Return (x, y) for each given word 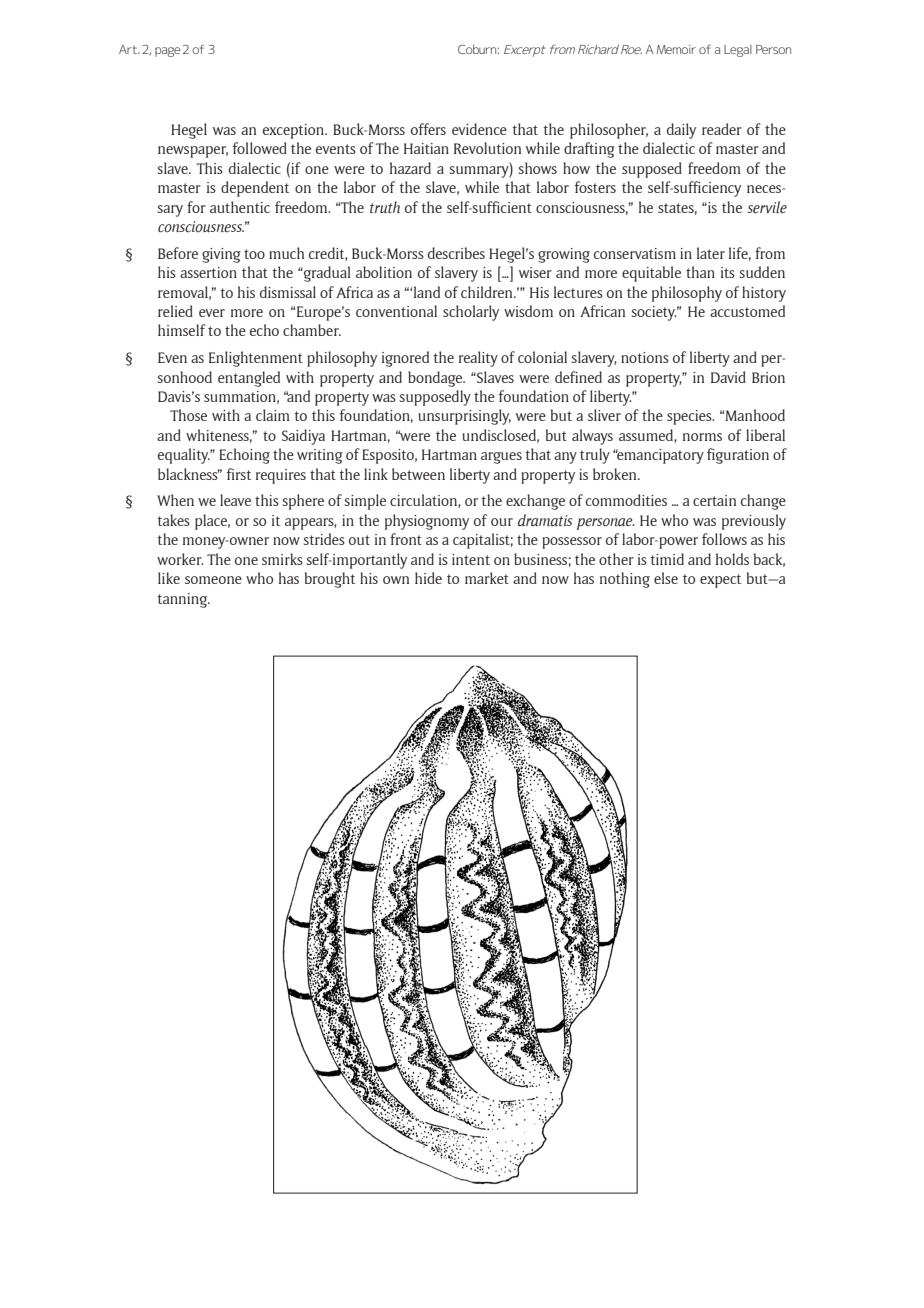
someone (213, 580)
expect (720, 581)
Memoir (676, 49)
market (487, 578)
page (168, 52)
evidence (479, 129)
